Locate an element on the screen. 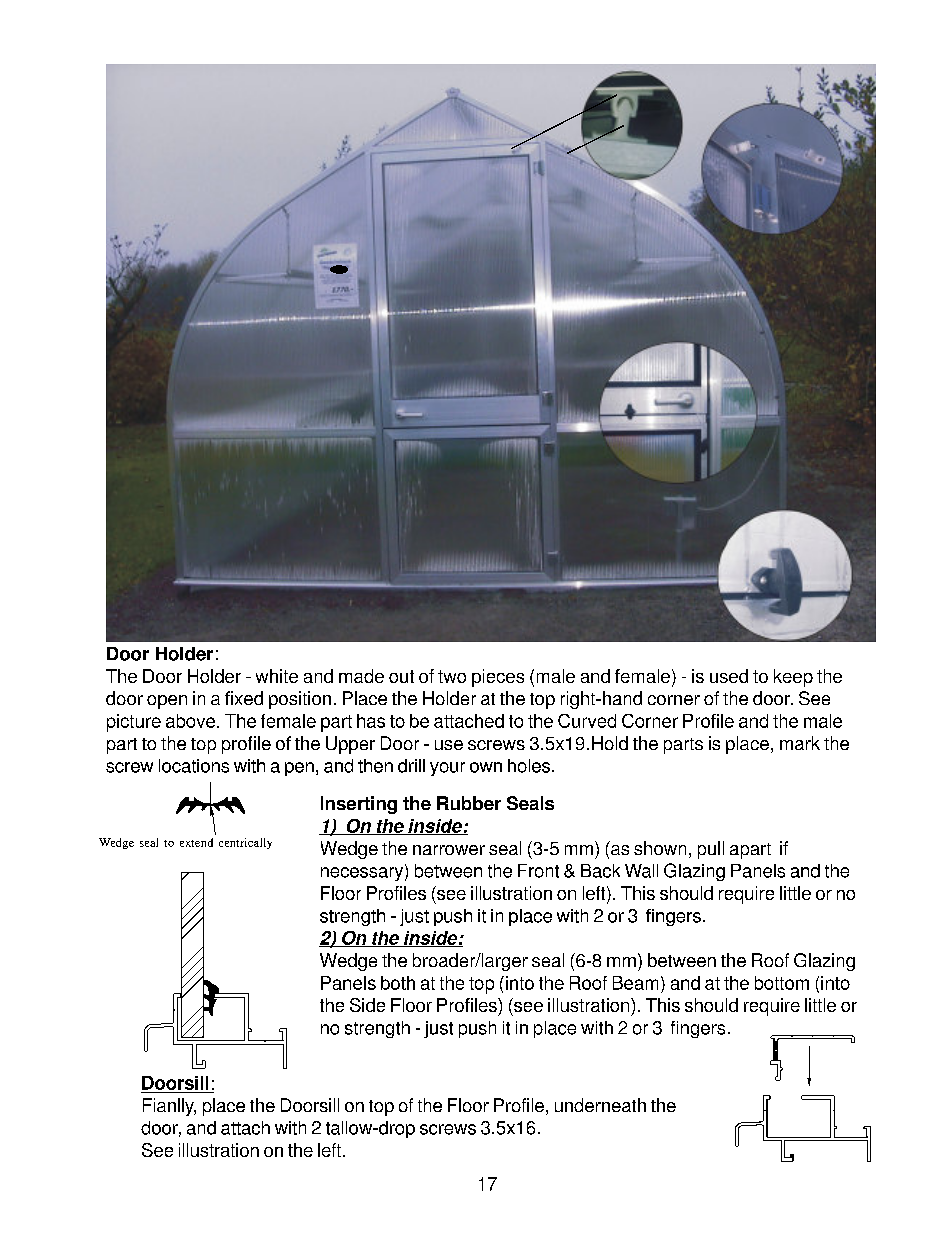  pull is located at coordinates (711, 850).
